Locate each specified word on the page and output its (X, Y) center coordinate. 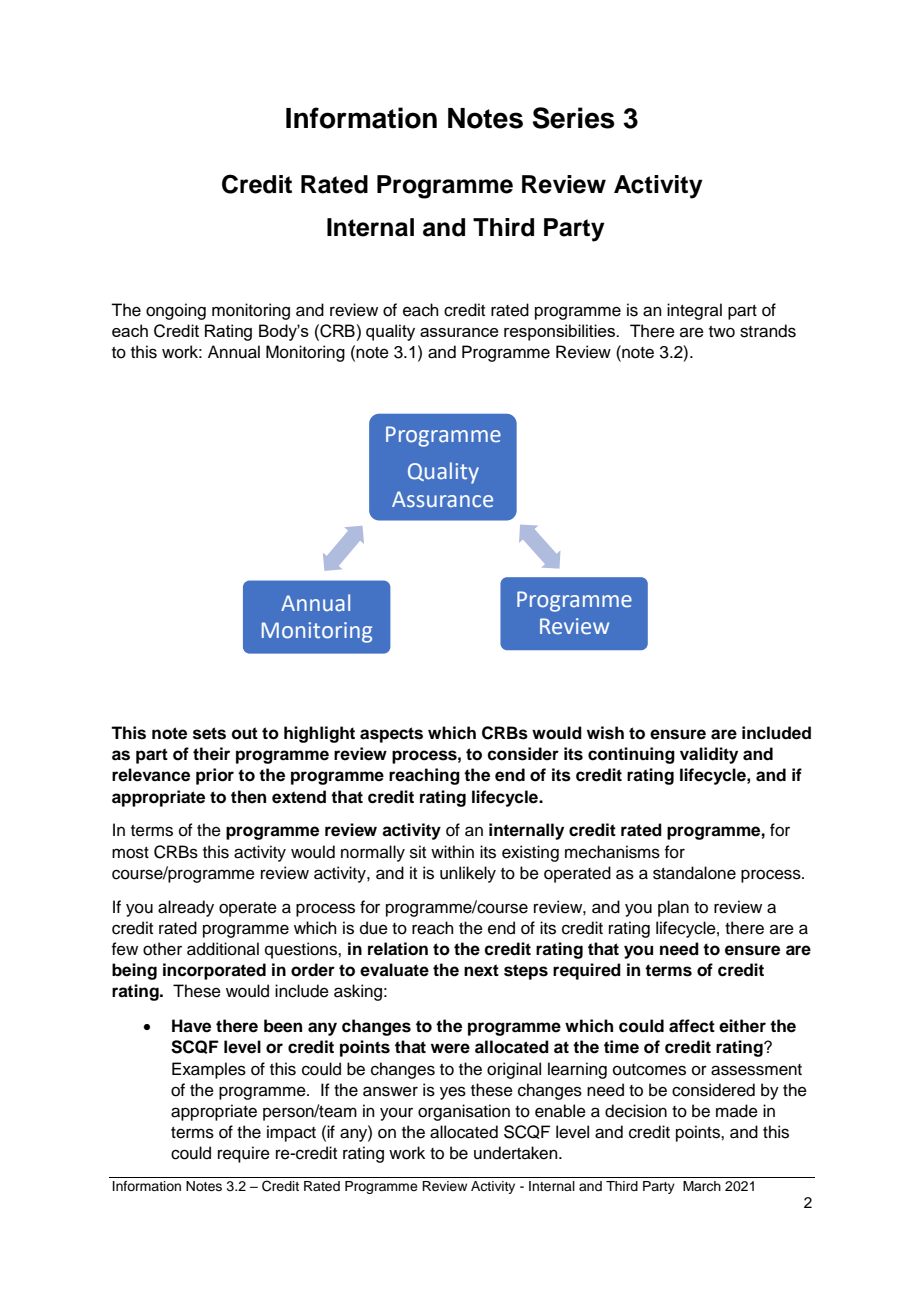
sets (209, 733)
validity (709, 755)
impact (291, 1133)
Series (573, 118)
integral (694, 311)
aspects (391, 735)
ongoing (176, 311)
